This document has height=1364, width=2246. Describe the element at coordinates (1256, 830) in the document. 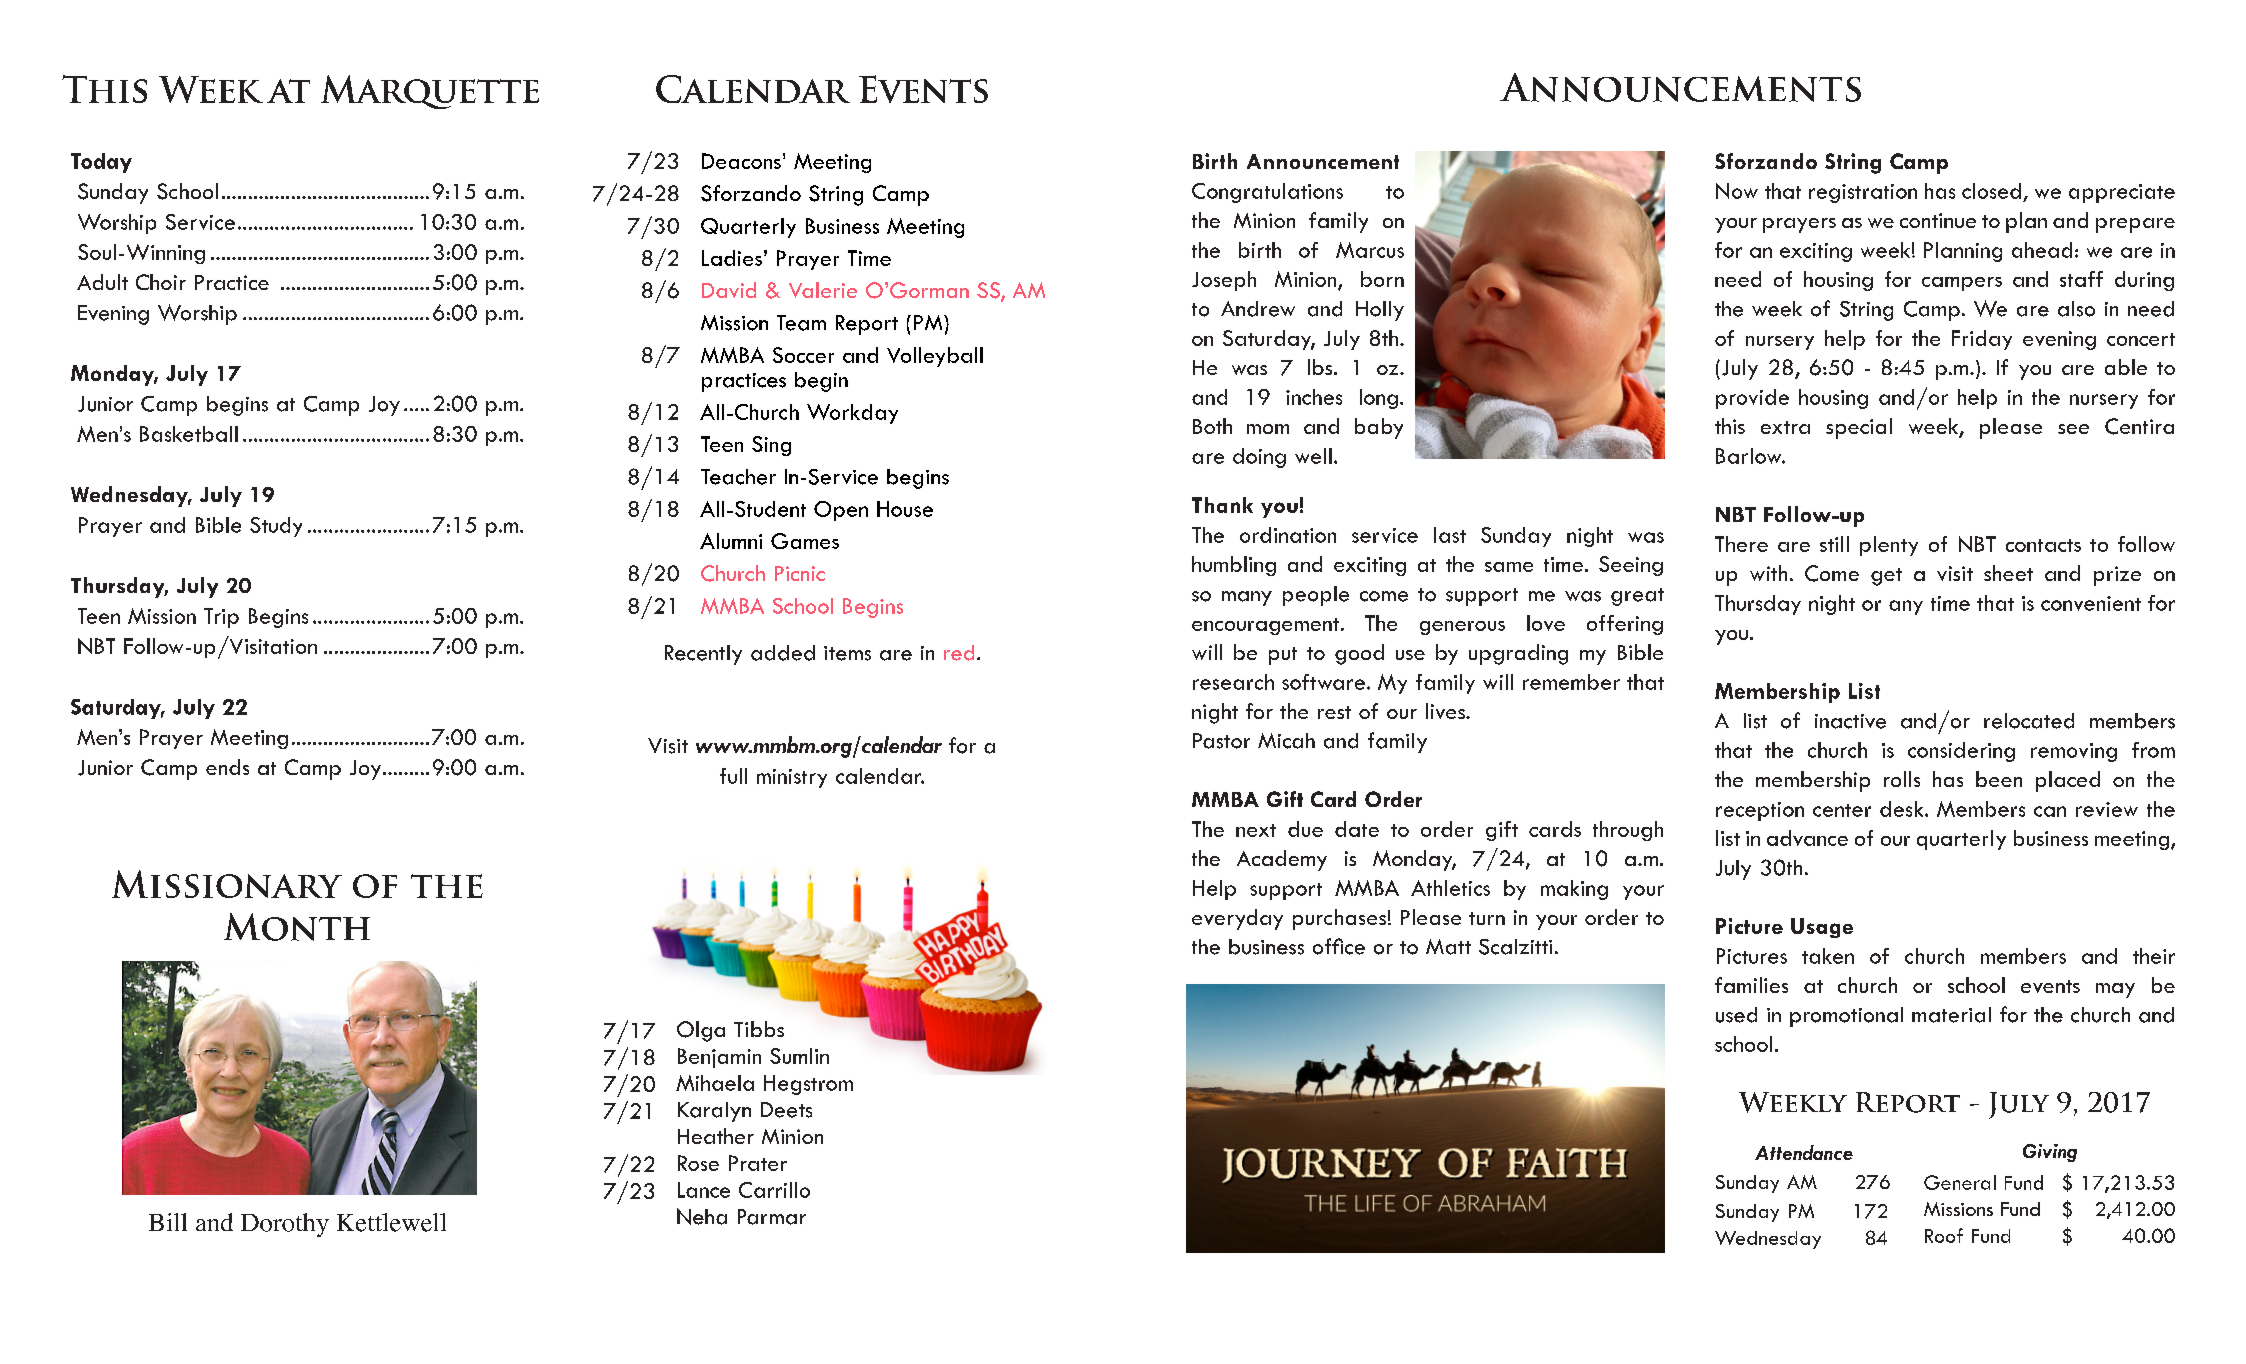

I see `next` at that location.
